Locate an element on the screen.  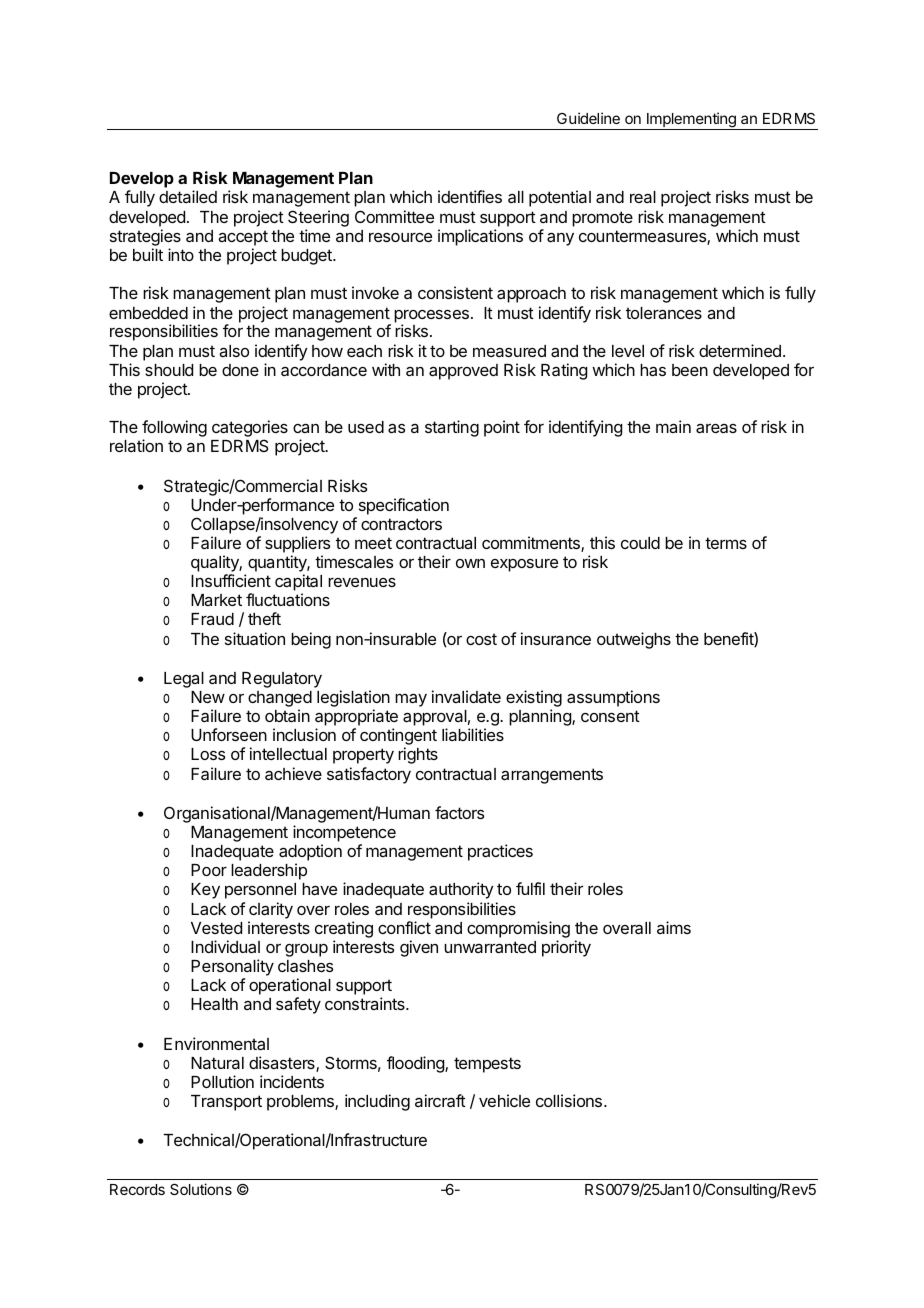
specification is located at coordinates (404, 506).
